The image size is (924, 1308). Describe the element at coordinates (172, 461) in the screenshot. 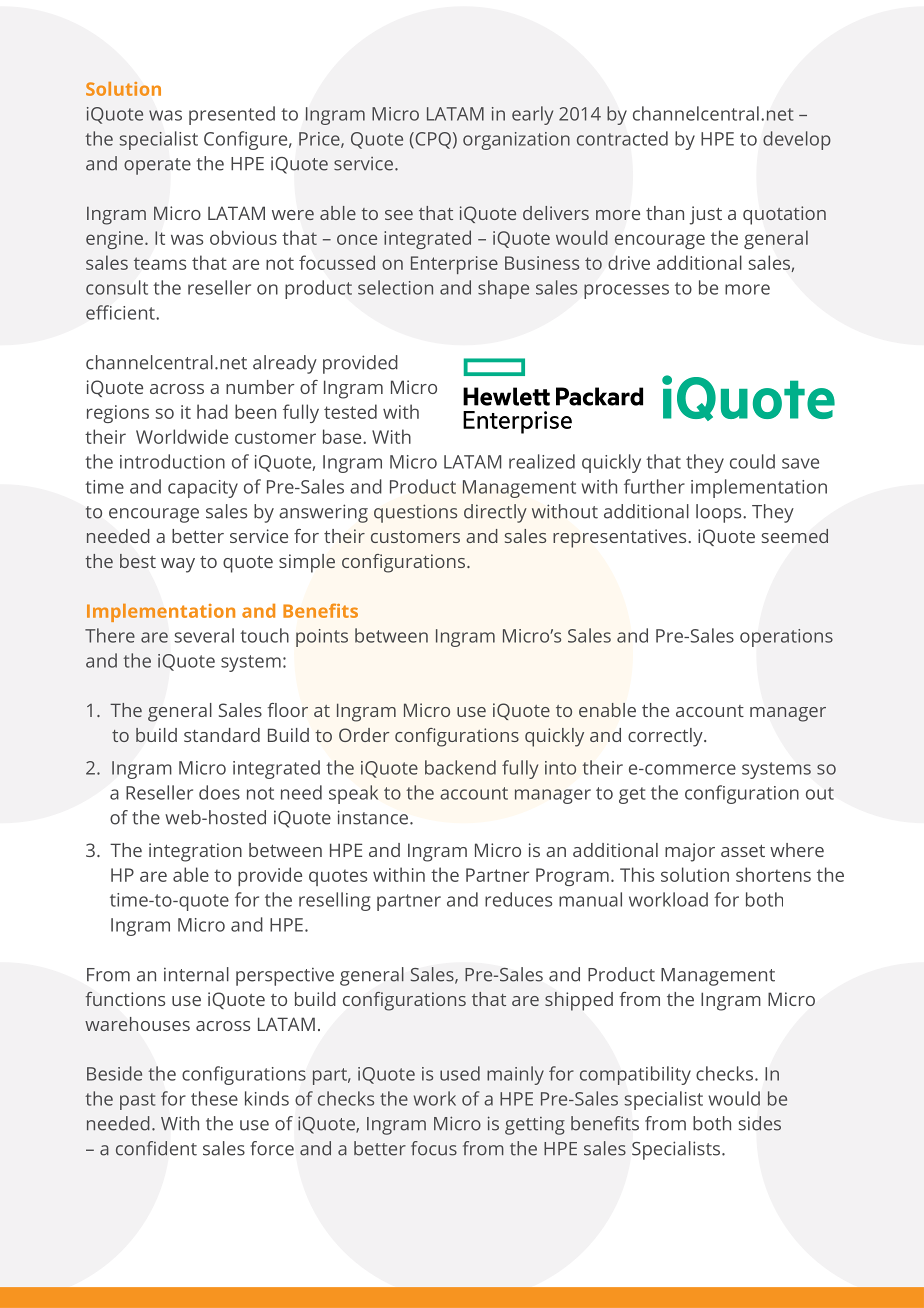

I see `introduction` at that location.
